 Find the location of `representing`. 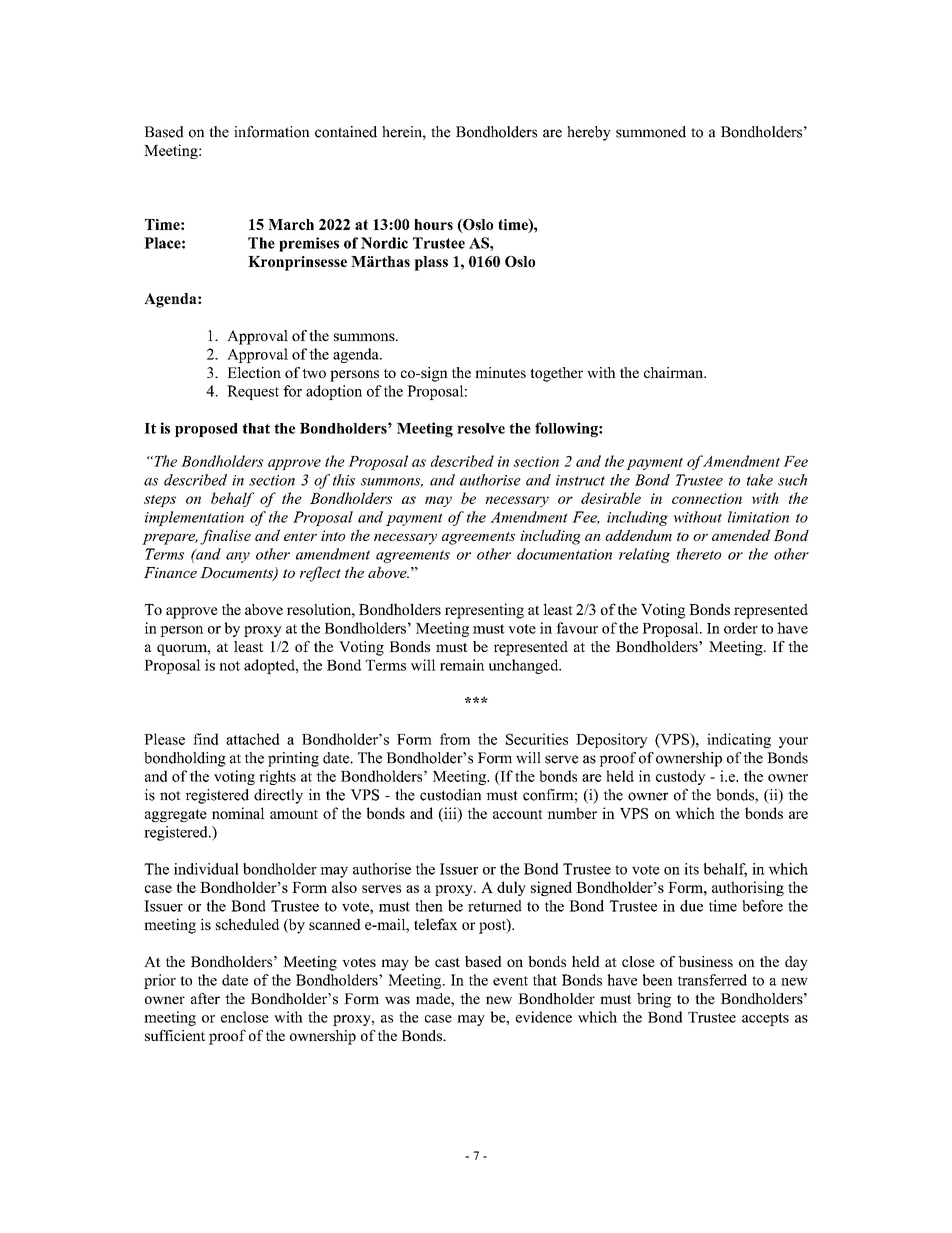

representing is located at coordinates (484, 611).
